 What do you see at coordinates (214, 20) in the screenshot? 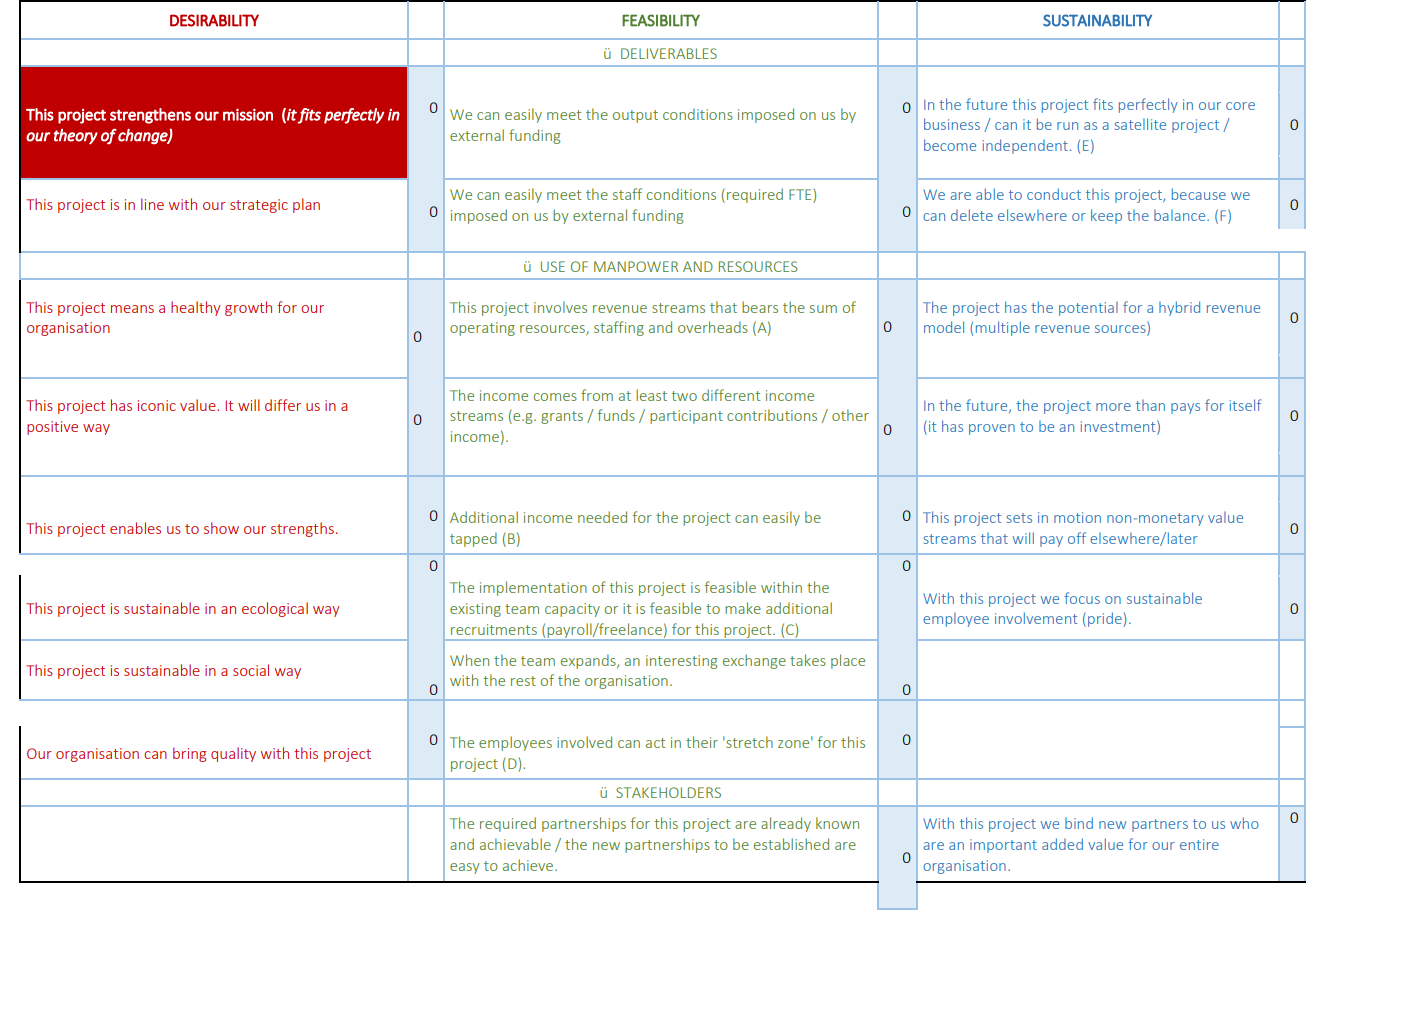
I see `DESIRABILITY` at bounding box center [214, 20].
